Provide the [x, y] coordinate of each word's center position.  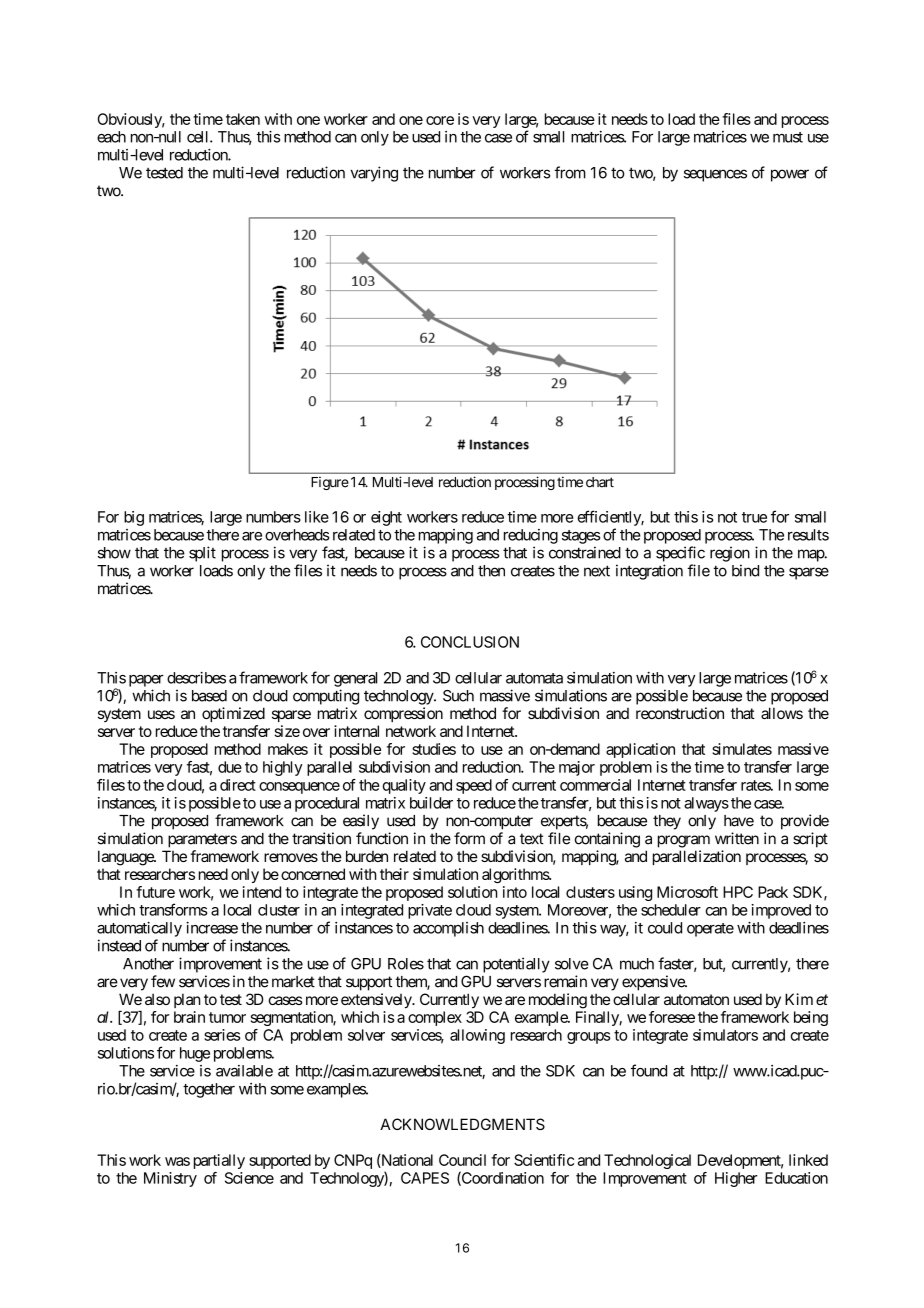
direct [238, 785]
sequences [715, 175]
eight [386, 518]
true [754, 517]
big [134, 518]
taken [243, 119]
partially [219, 1161]
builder [431, 803]
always [706, 804]
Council [462, 1160]
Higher [736, 1179]
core [440, 120]
